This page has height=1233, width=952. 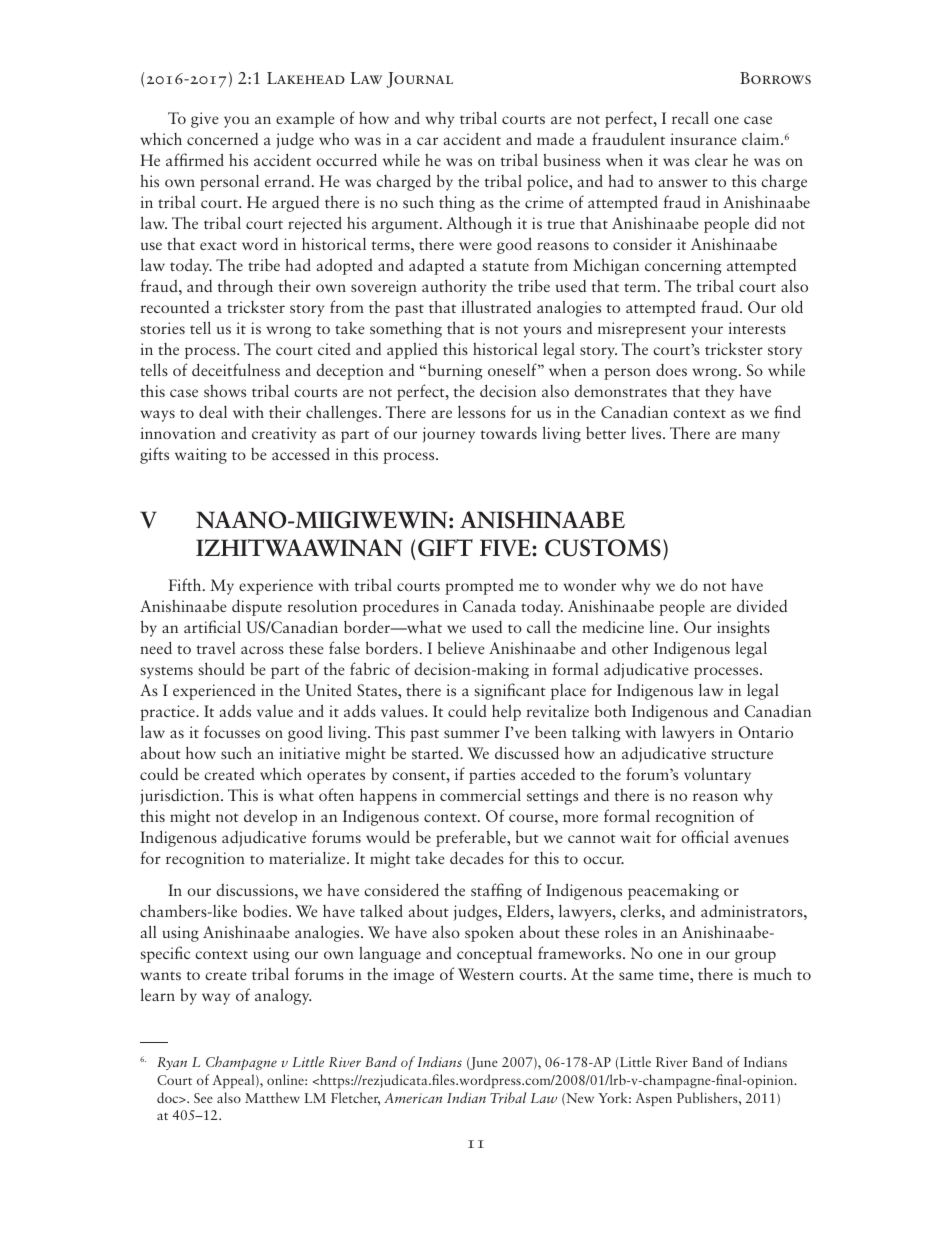 I want to click on through, so click(x=245, y=287).
